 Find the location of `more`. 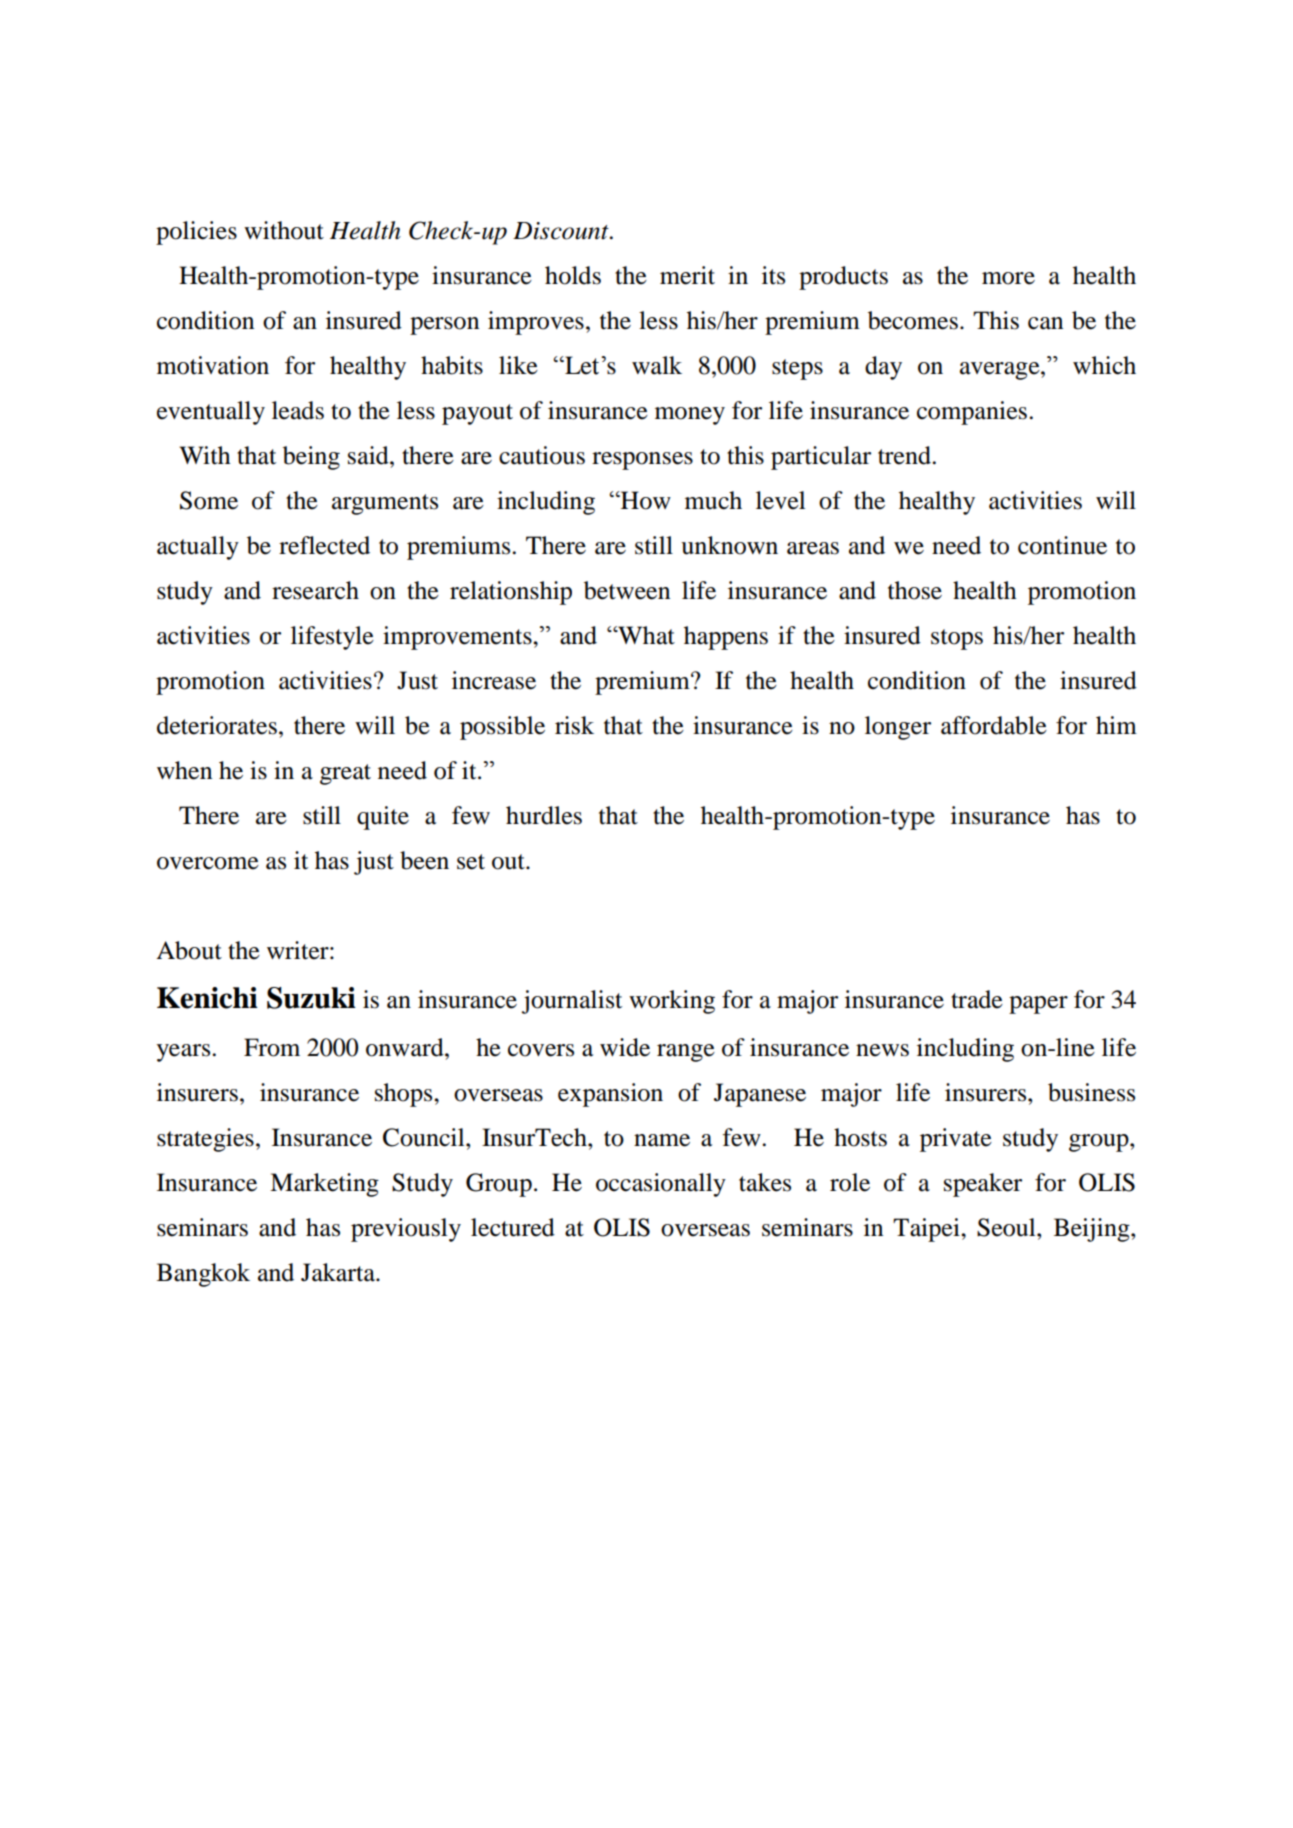

more is located at coordinates (1008, 278).
